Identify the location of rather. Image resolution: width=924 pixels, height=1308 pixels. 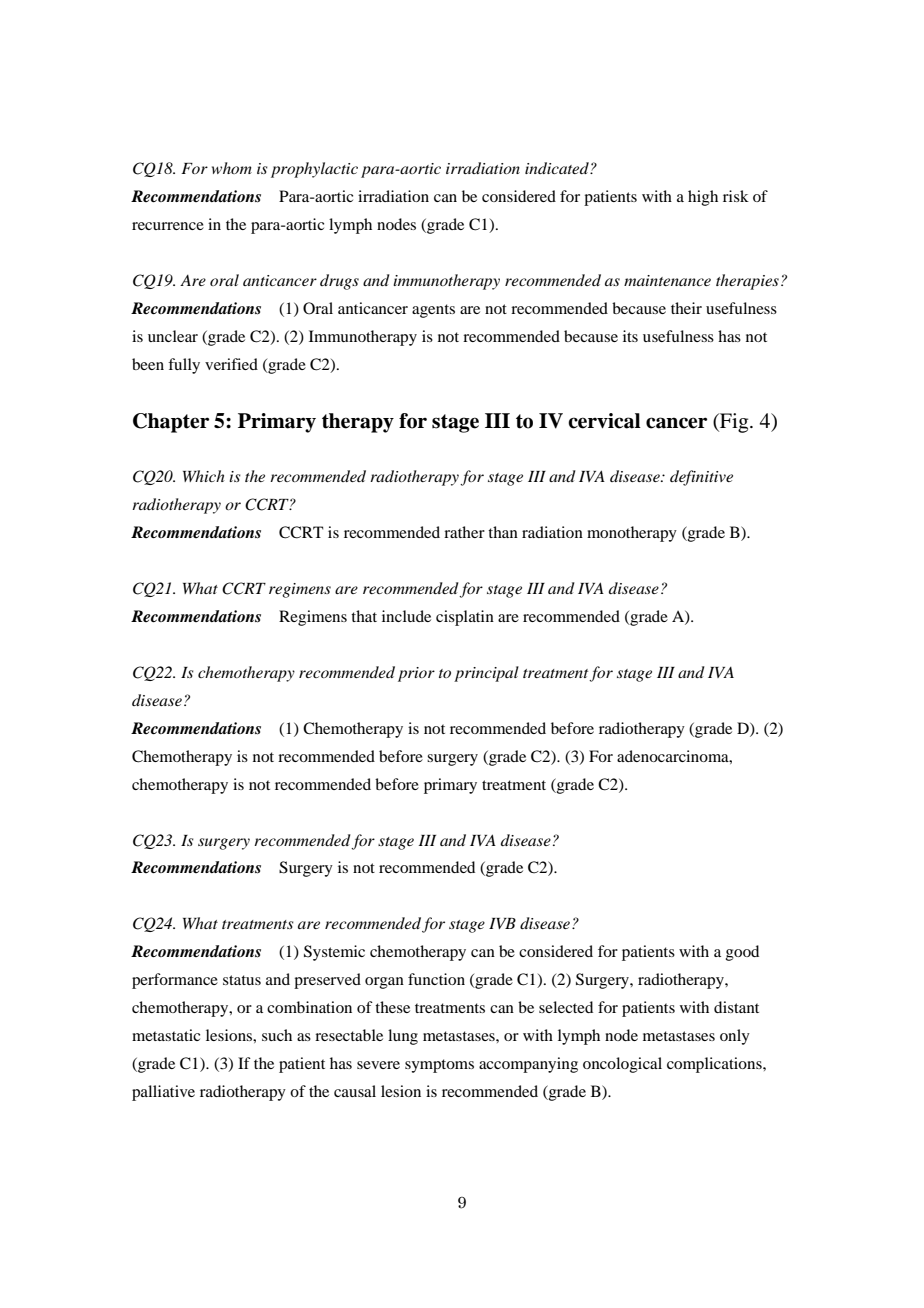
(464, 532).
